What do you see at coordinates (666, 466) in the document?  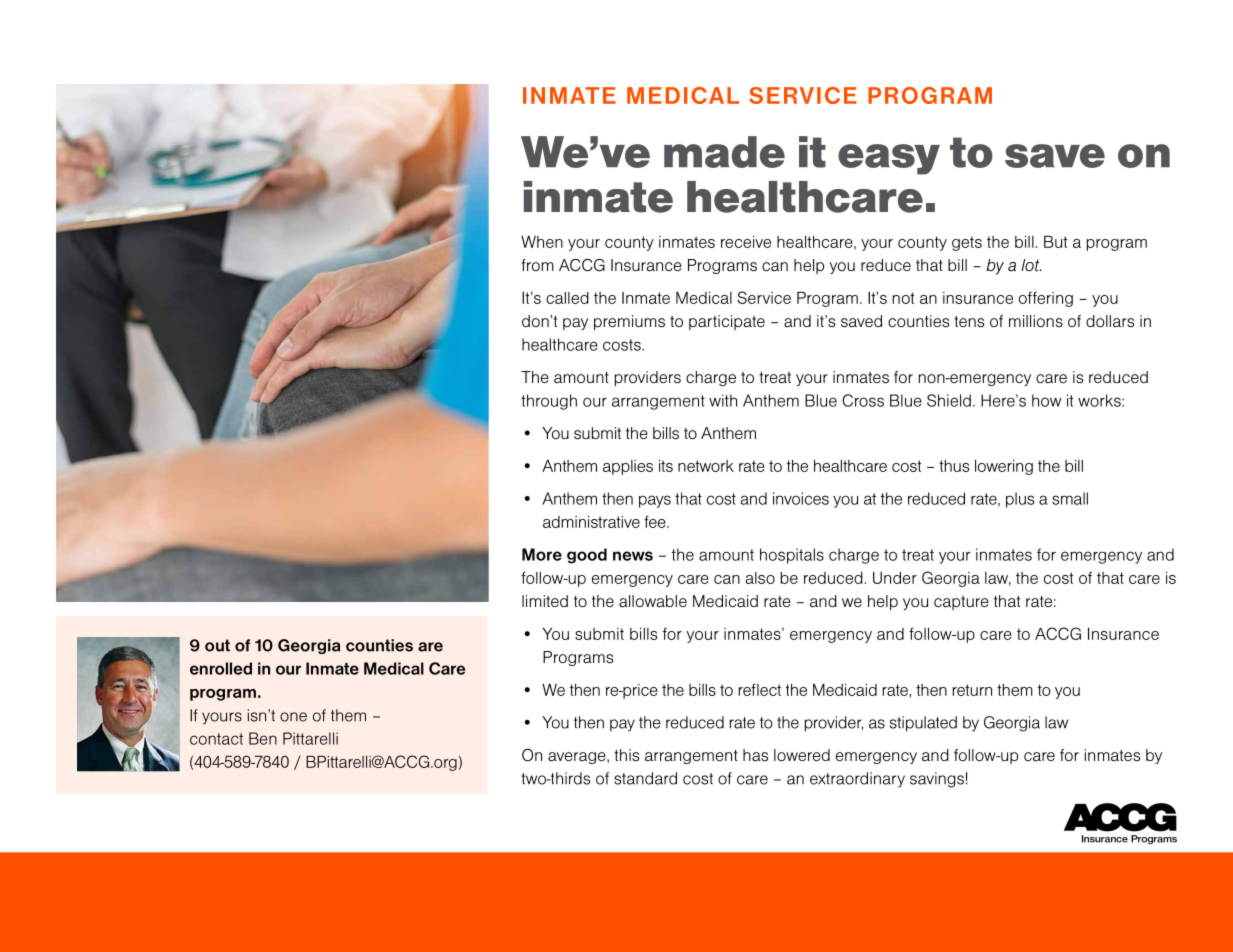 I see `its` at bounding box center [666, 466].
